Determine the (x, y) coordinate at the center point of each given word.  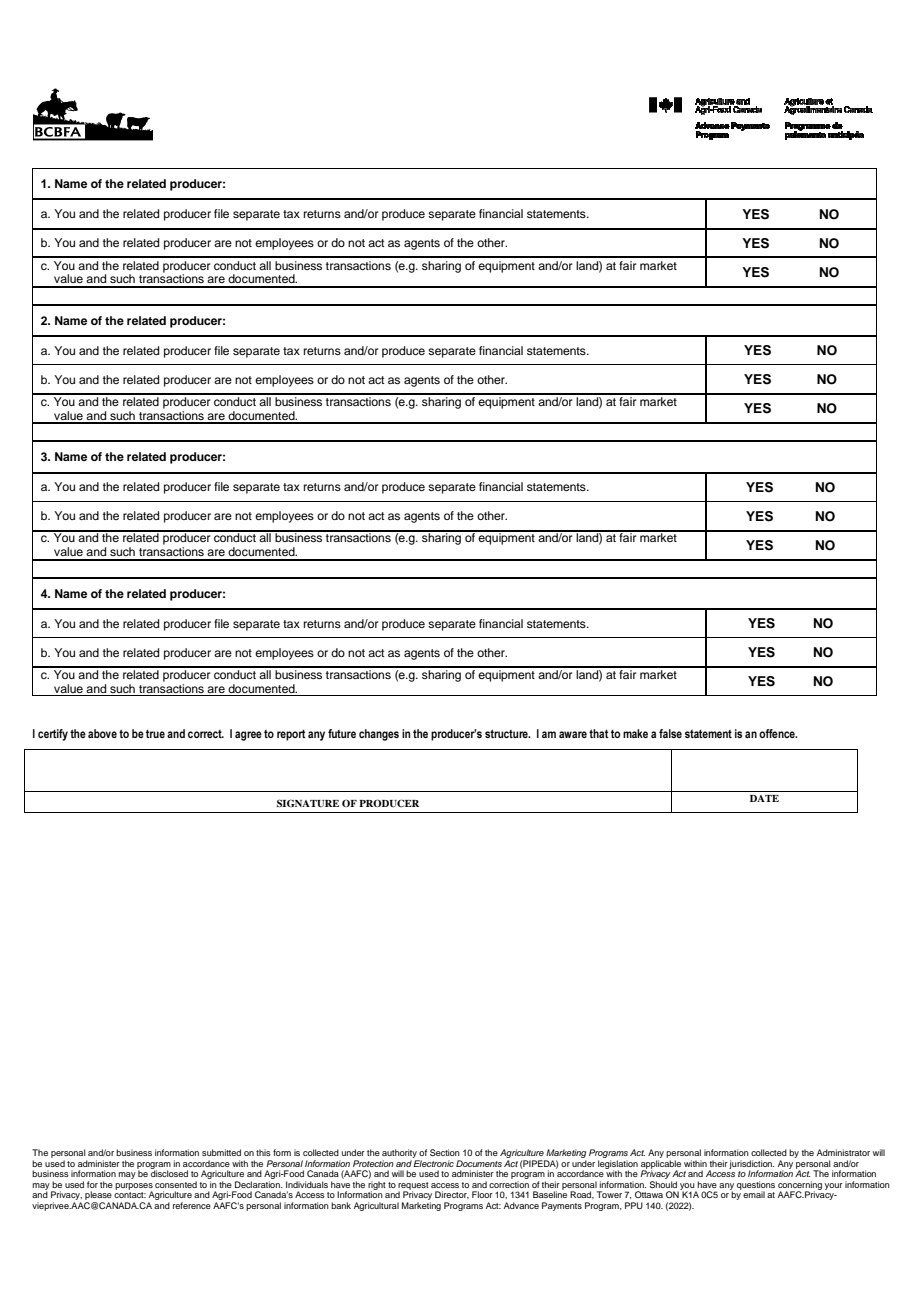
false (670, 733)
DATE (764, 798)
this (263, 1152)
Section (445, 1152)
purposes (134, 1187)
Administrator (843, 1152)
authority (400, 1155)
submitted (221, 1152)
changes (379, 735)
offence (778, 733)
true (155, 734)
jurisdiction (751, 1165)
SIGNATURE (308, 803)
